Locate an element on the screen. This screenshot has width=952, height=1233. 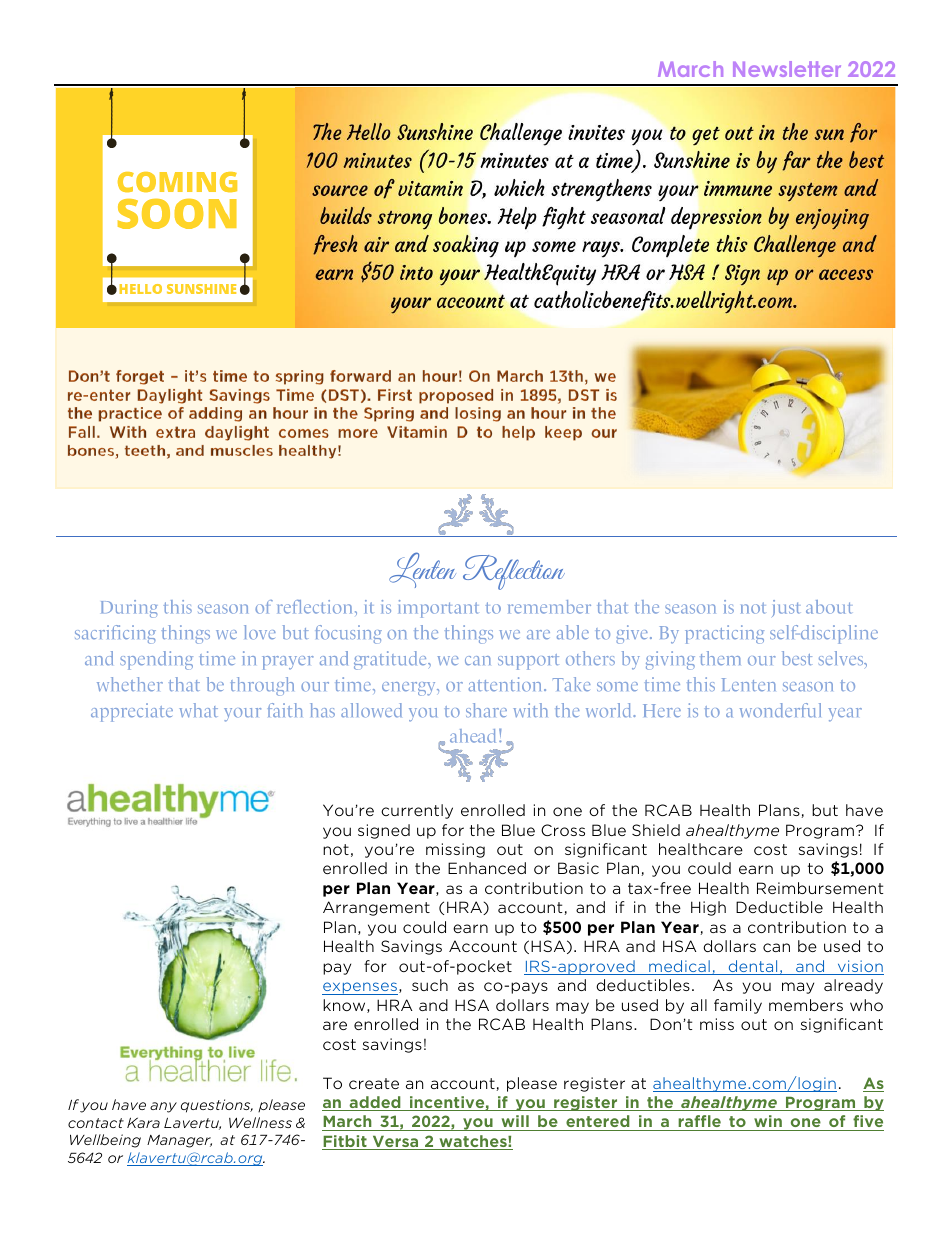
Newsletter is located at coordinates (787, 69).
